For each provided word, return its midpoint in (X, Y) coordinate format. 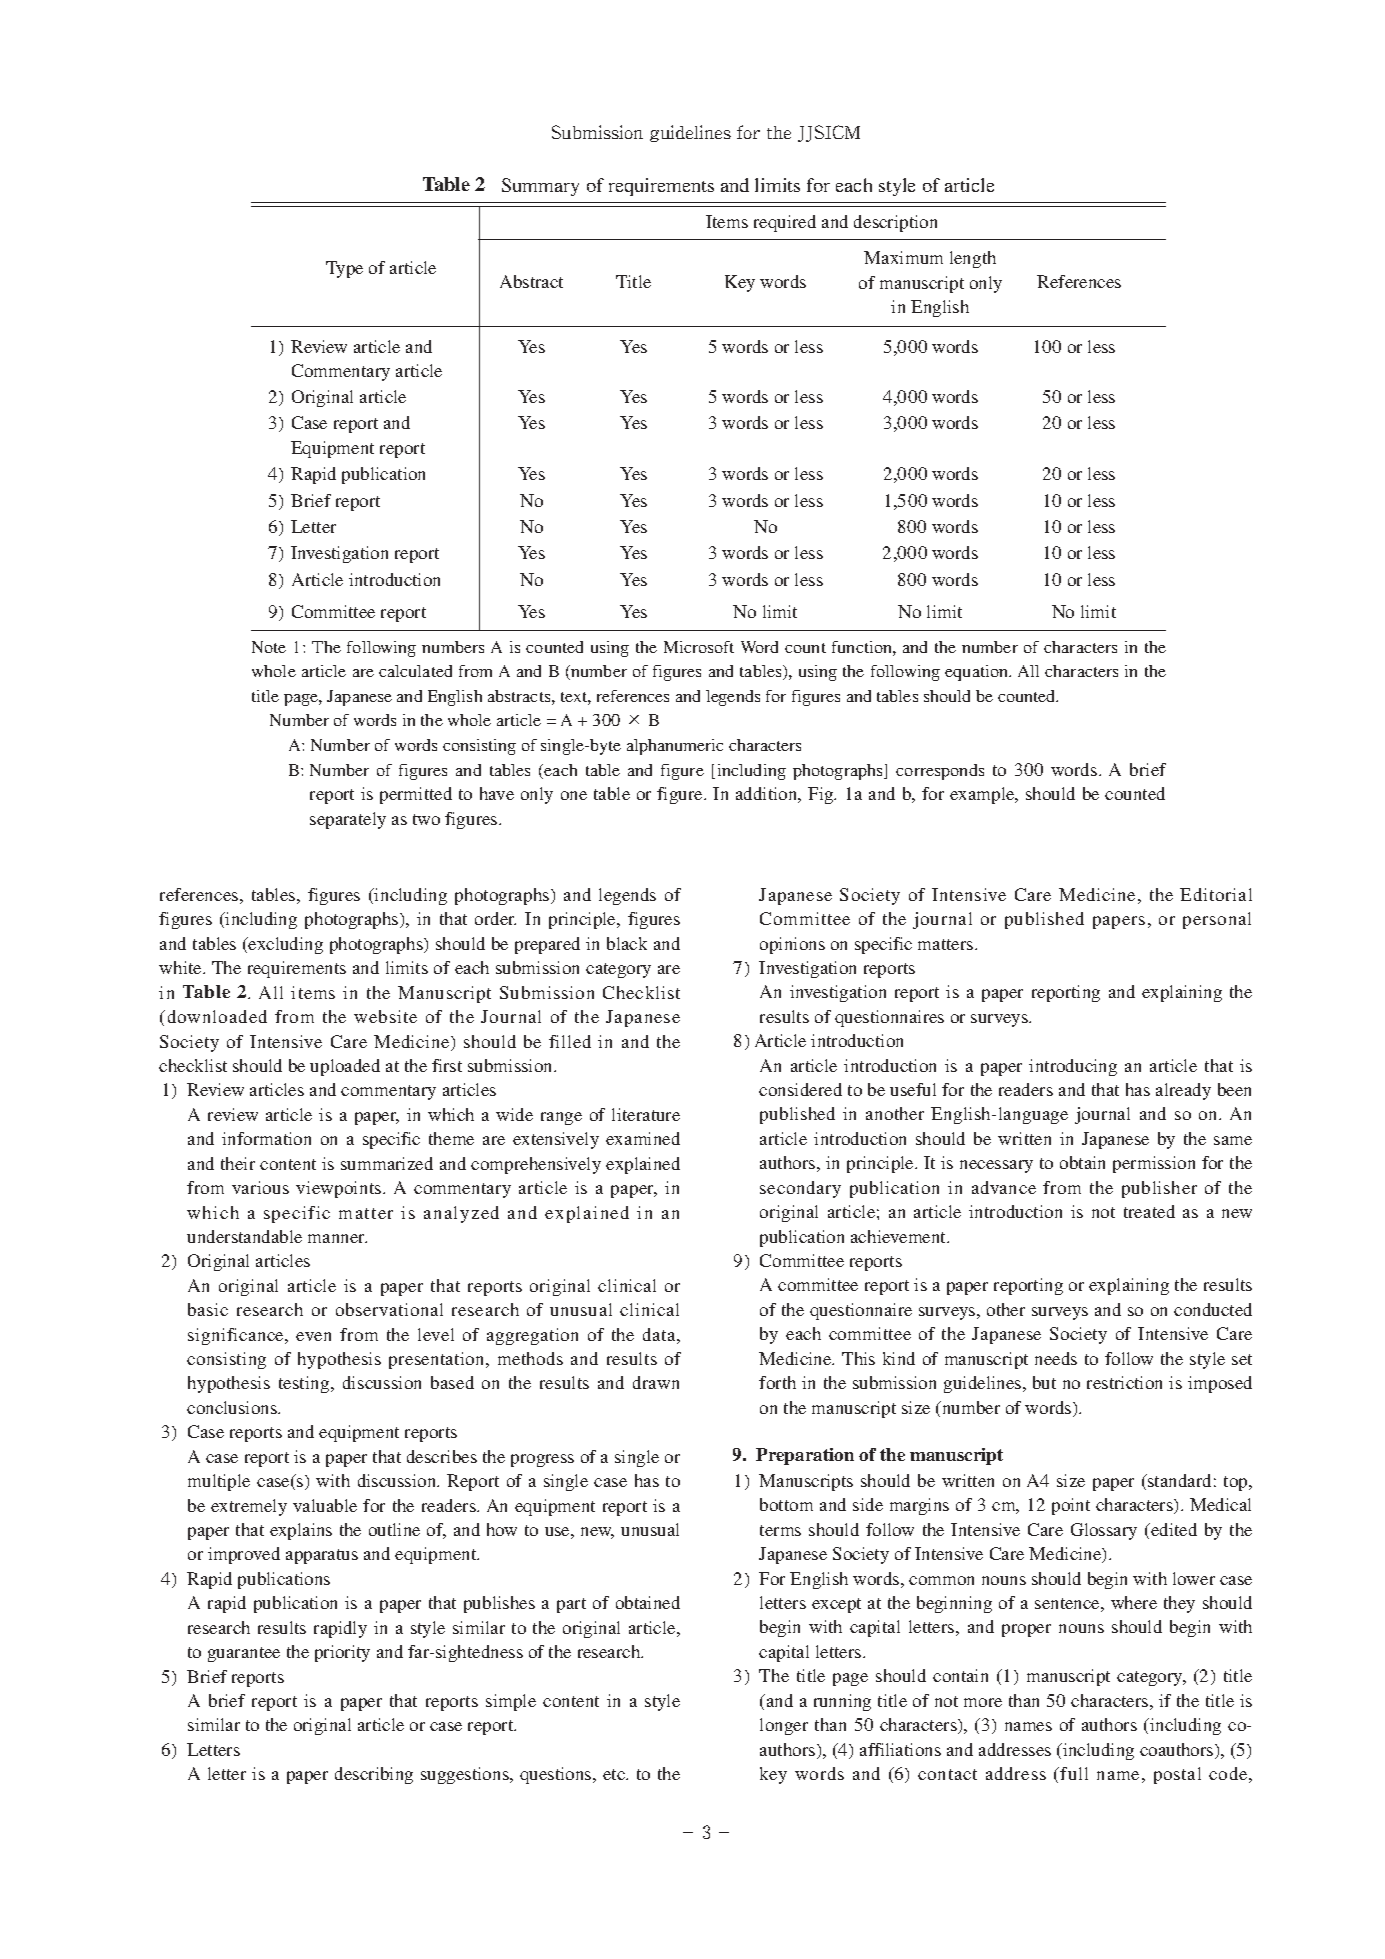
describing (374, 1775)
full (1074, 1773)
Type (344, 269)
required (785, 223)
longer (784, 1726)
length (973, 259)
